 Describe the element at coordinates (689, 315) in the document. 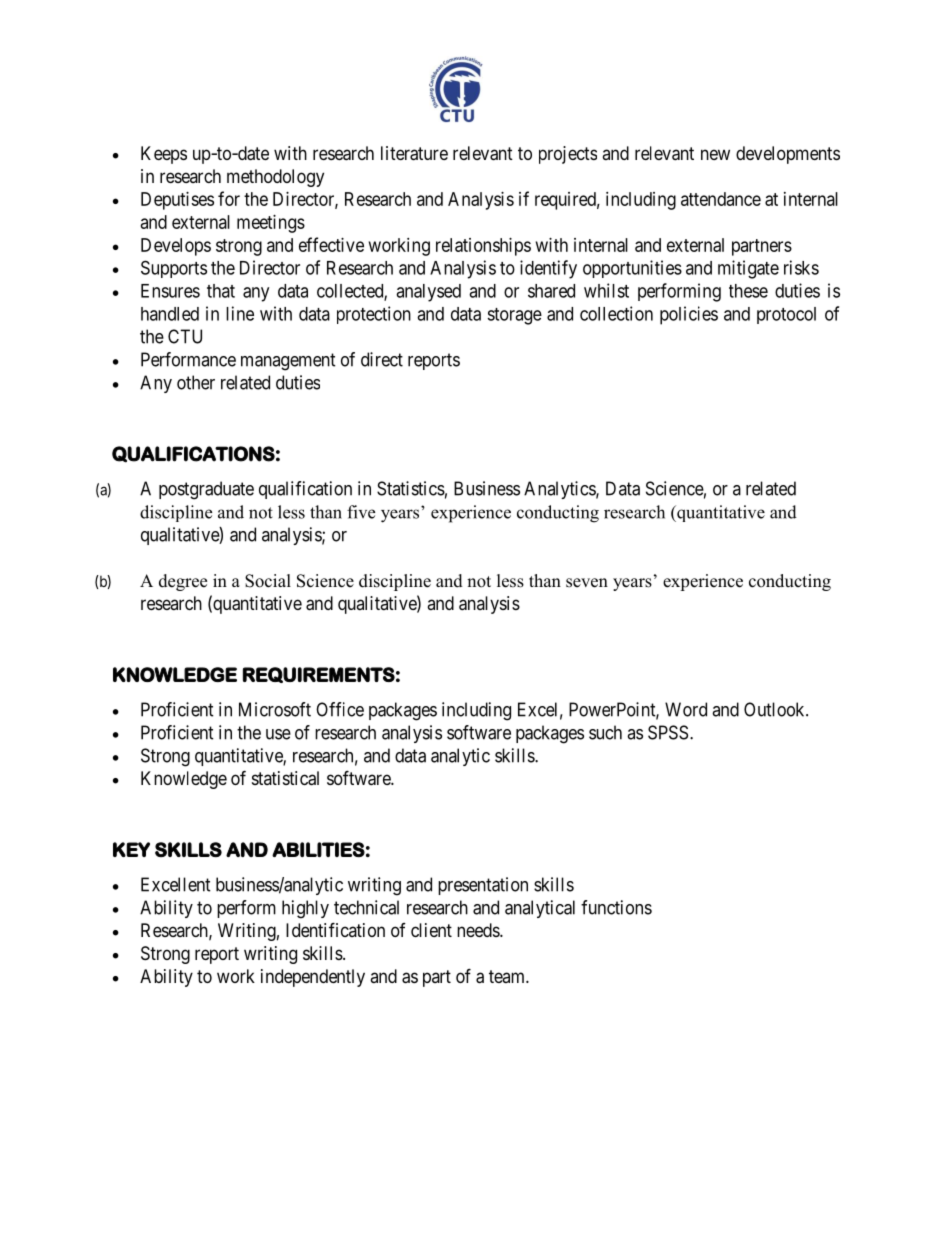

I see `policies` at that location.
